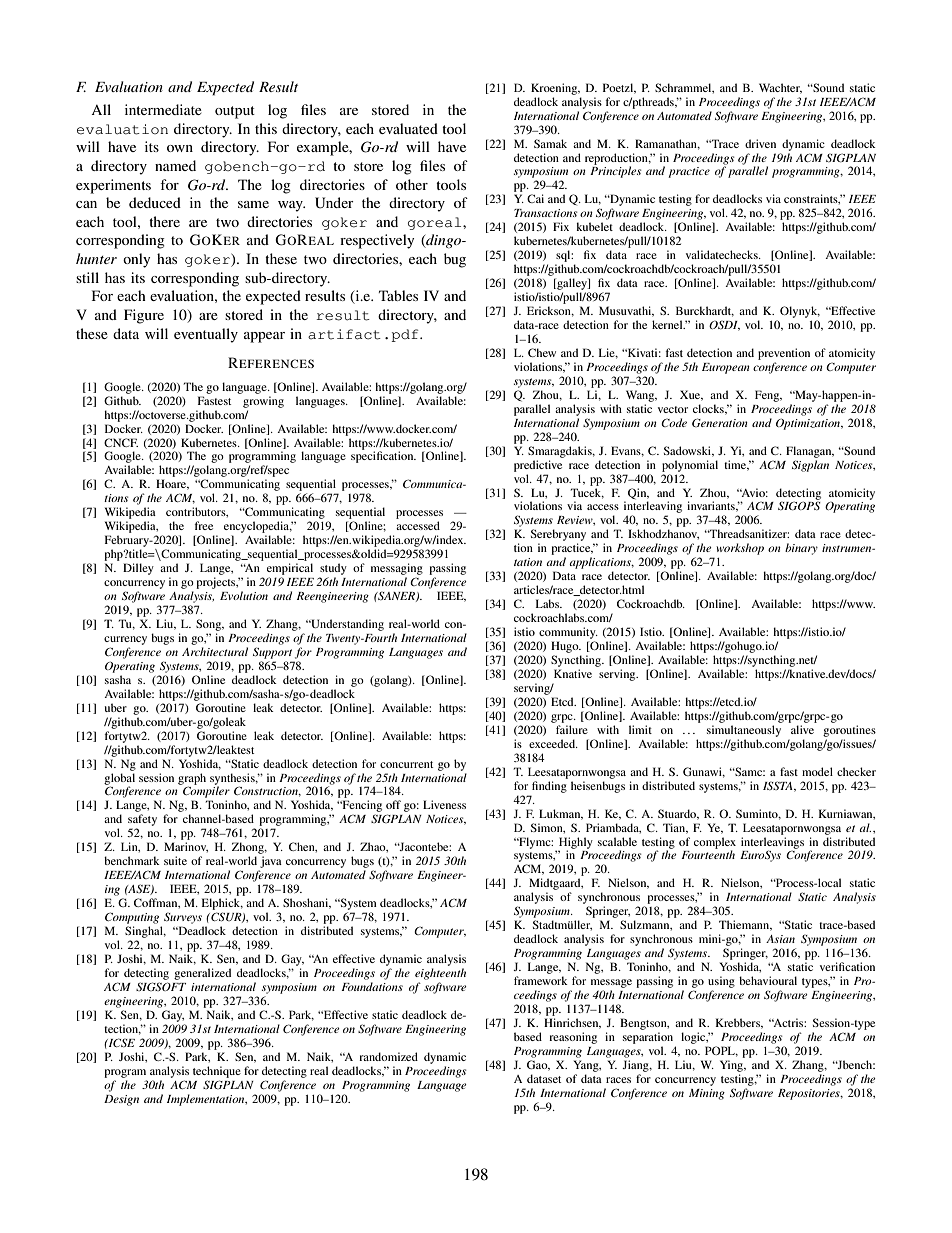  What do you see at coordinates (406, 764) in the screenshot?
I see `concurrent` at bounding box center [406, 764].
